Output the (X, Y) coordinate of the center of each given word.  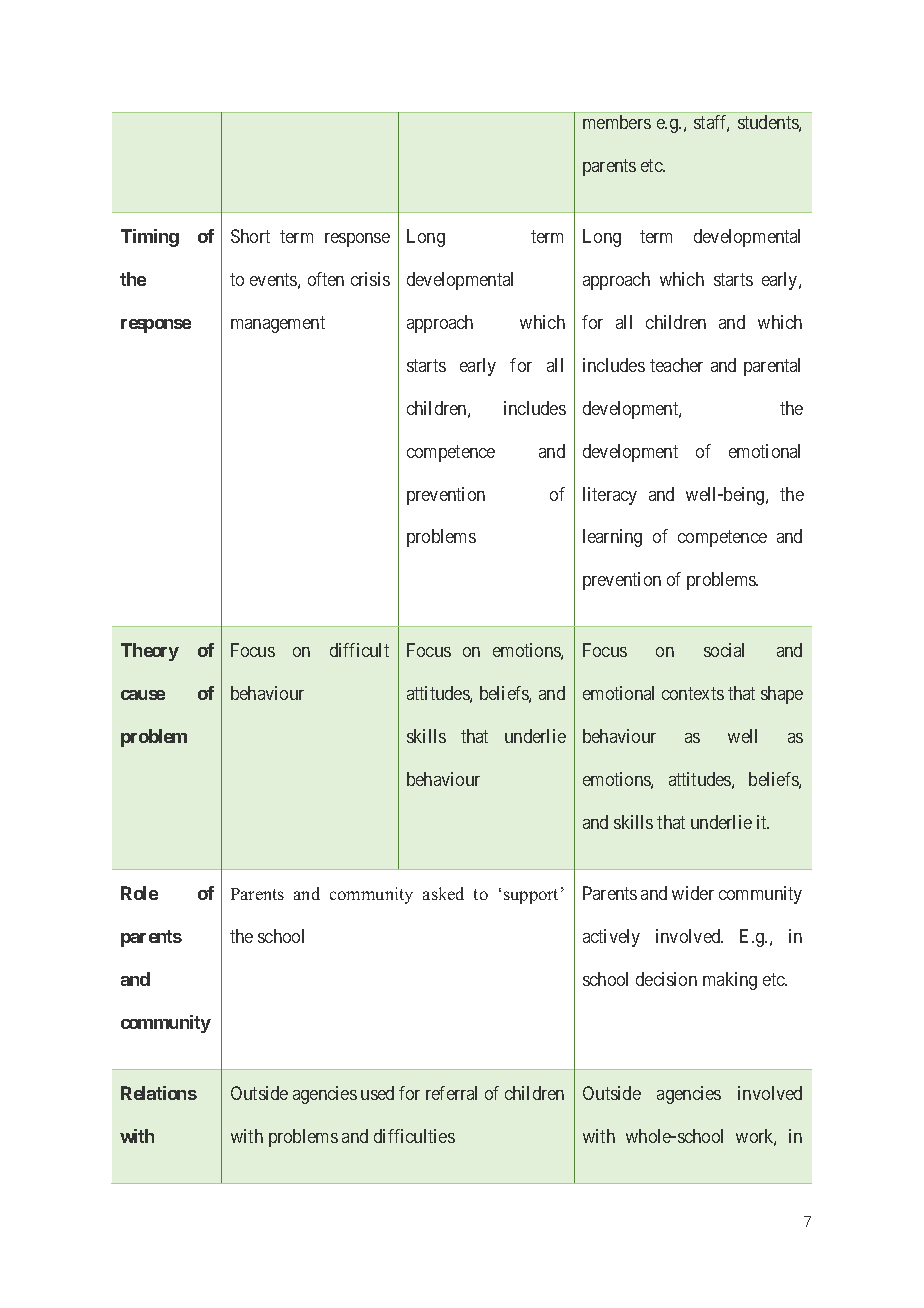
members (617, 122)
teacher (676, 365)
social (724, 650)
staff (711, 123)
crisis (370, 279)
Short (250, 236)
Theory (150, 652)
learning (612, 538)
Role (139, 893)
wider (693, 893)
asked (443, 893)
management (278, 324)
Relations (159, 1093)
